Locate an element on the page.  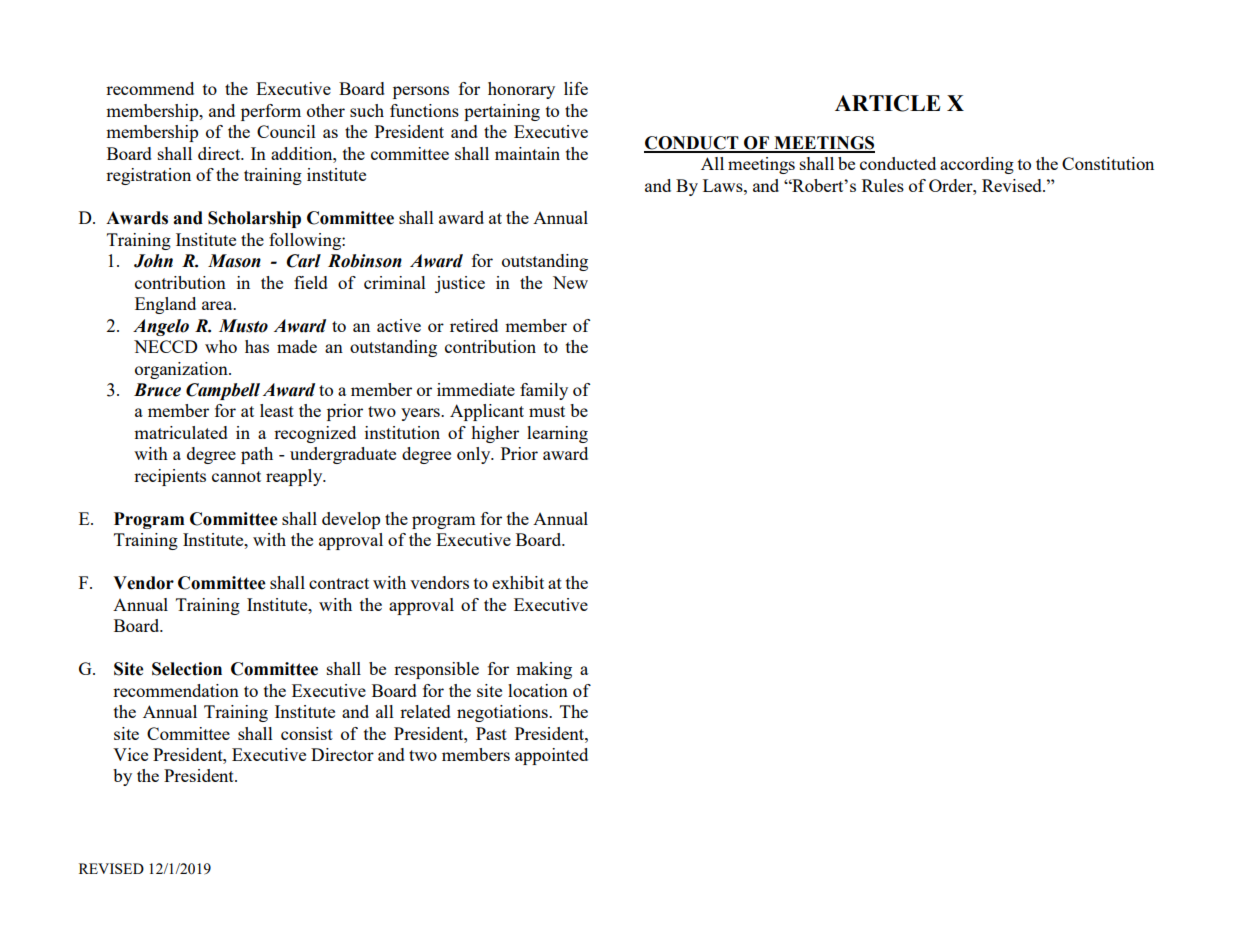
location is located at coordinates (538, 690).
